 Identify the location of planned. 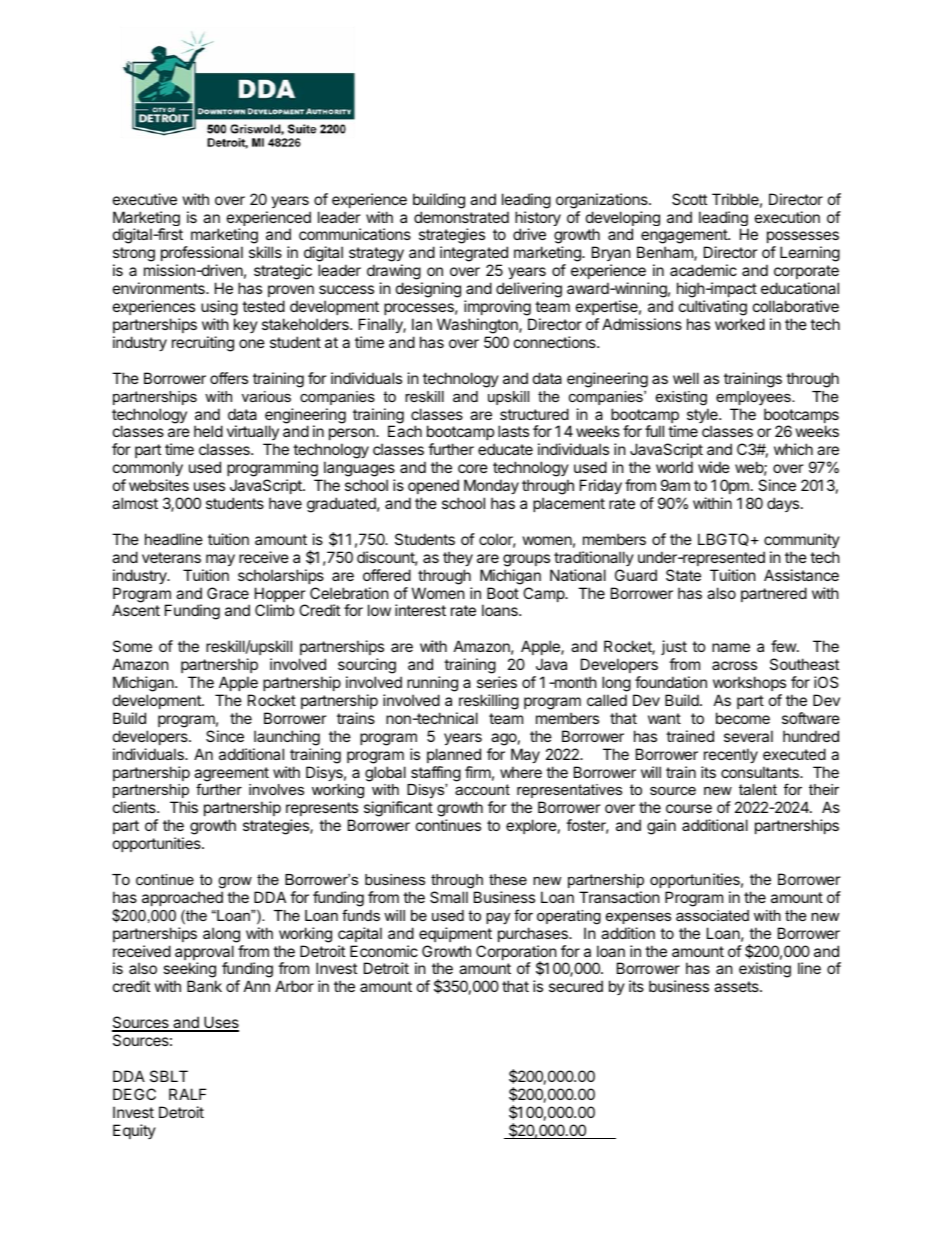
(454, 755).
